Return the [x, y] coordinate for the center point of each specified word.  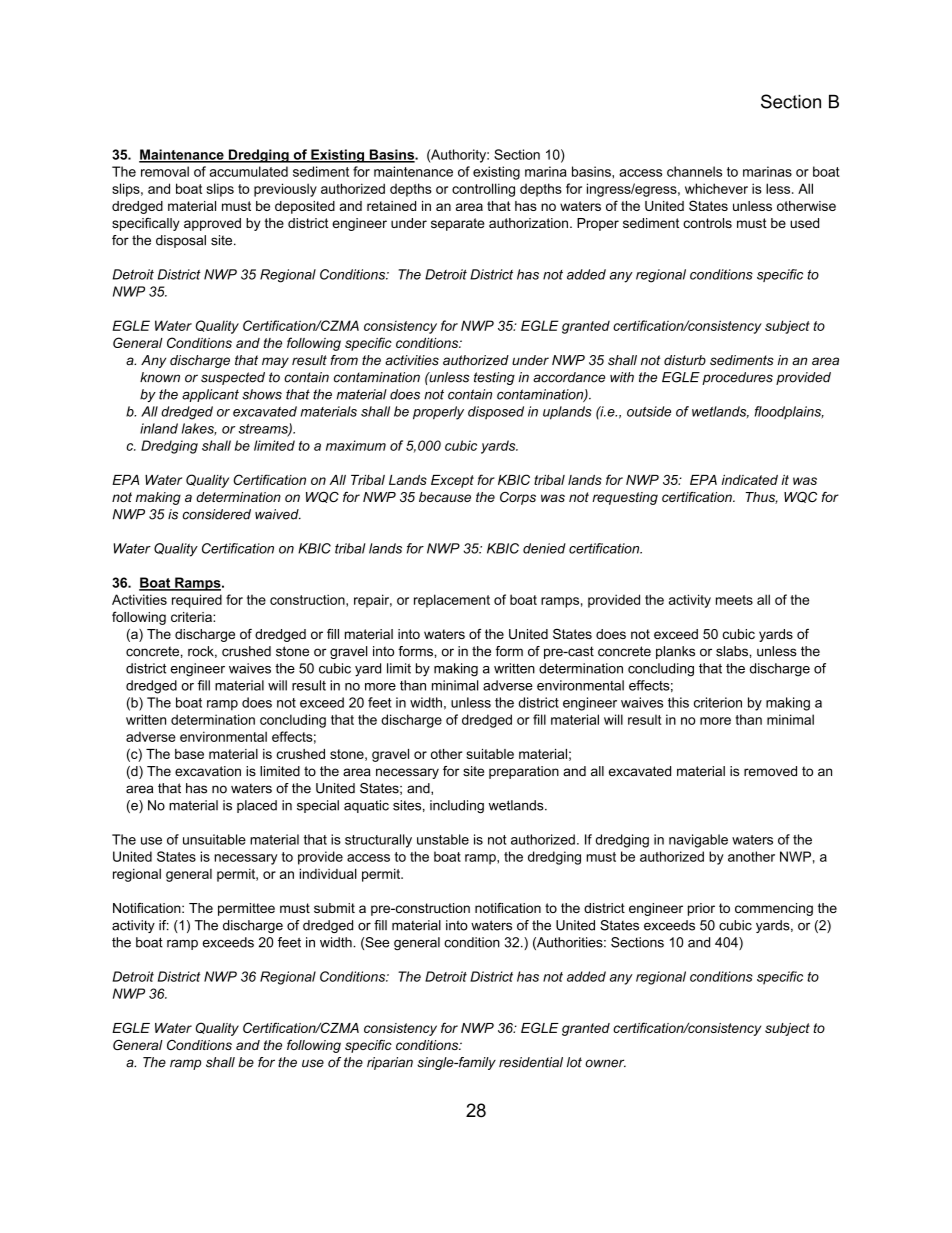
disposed [496, 412]
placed [257, 806]
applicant [210, 395]
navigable [698, 841]
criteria [192, 617]
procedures [737, 378]
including [457, 806]
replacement [452, 601]
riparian [390, 1063]
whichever [716, 188]
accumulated [248, 171]
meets [734, 600]
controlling [483, 190]
